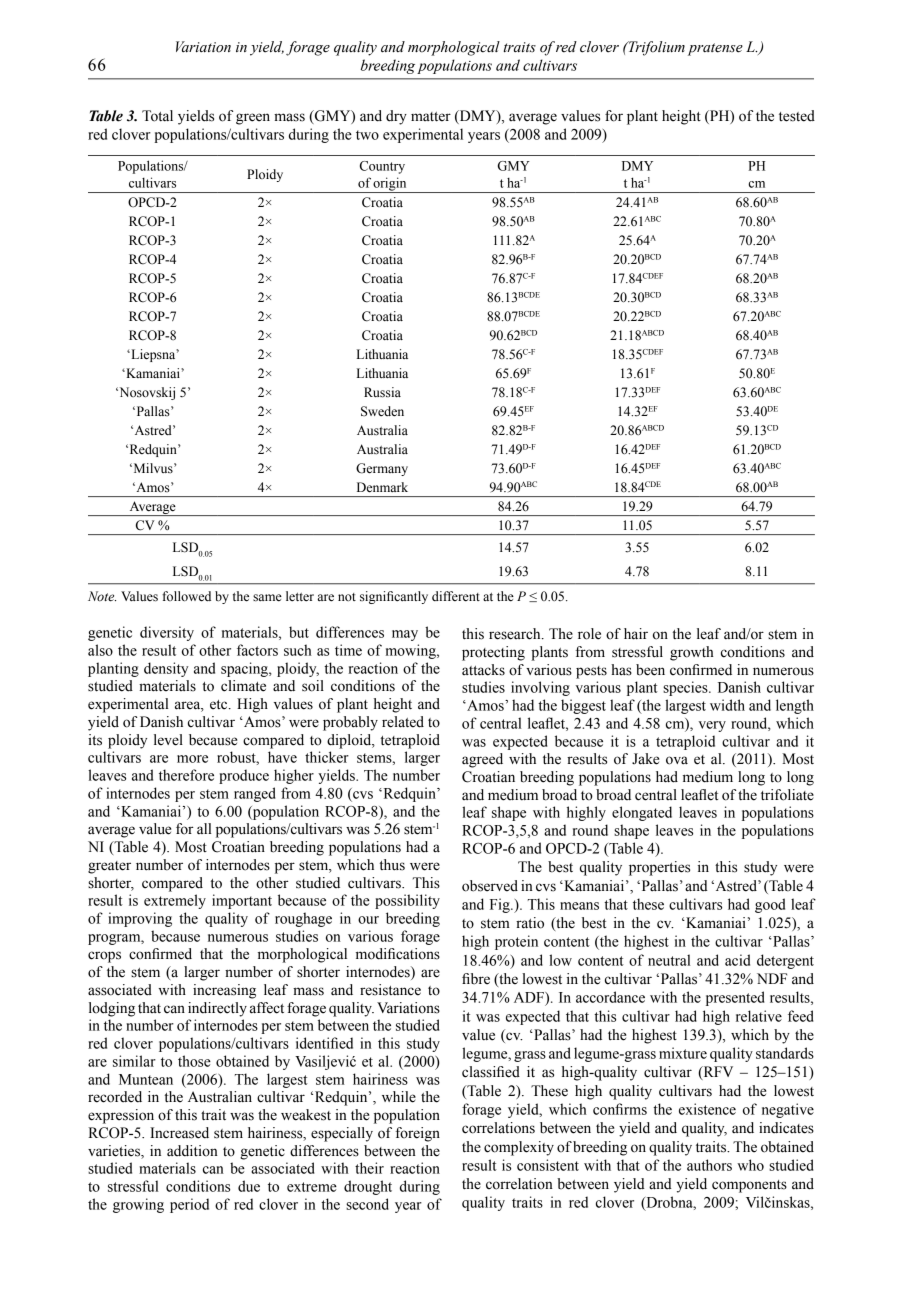 Image resolution: width=924 pixels, height=1308 pixels. Describe the element at coordinates (431, 117) in the page. I see `matter` at that location.
